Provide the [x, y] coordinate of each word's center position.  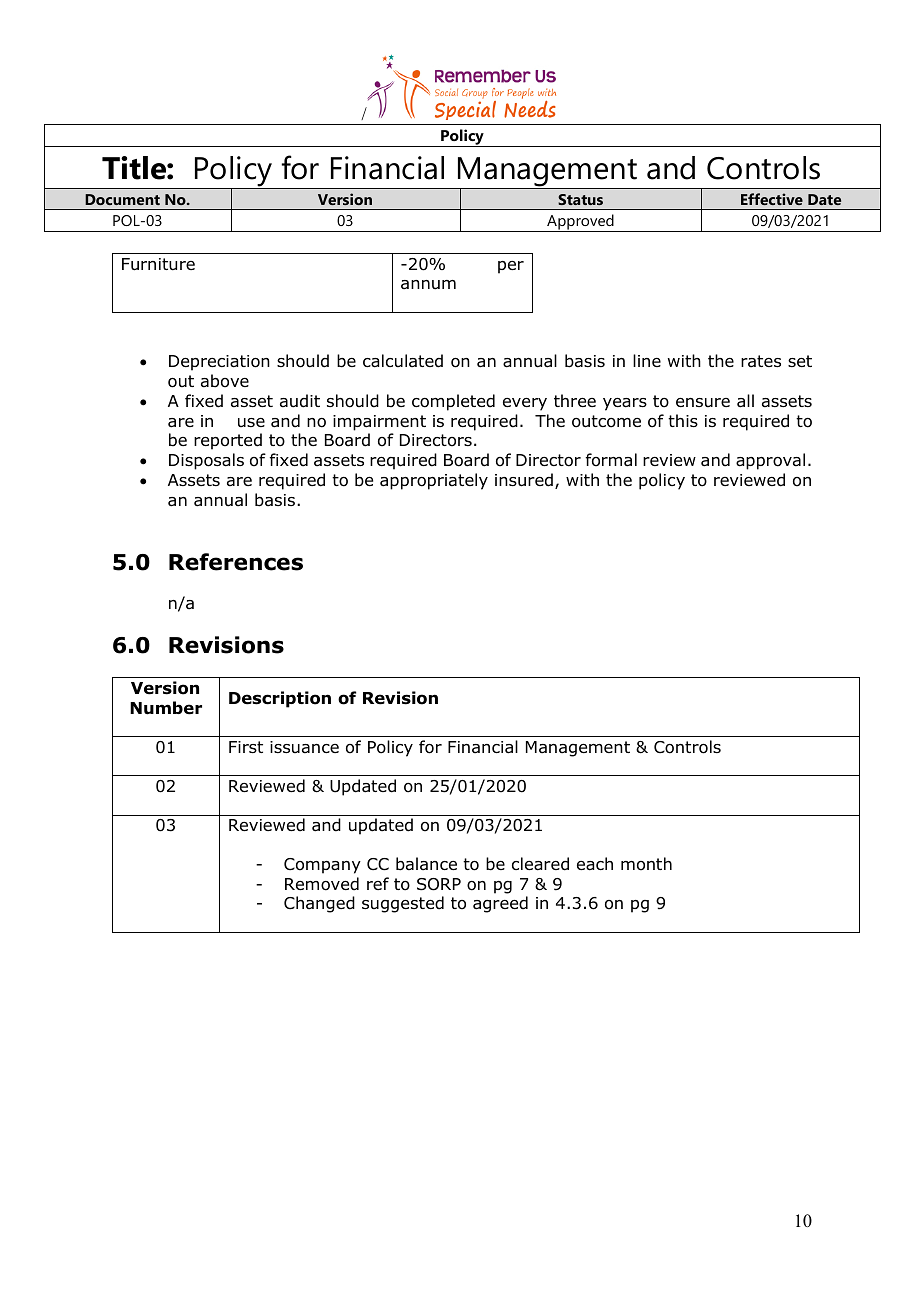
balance [426, 864]
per [511, 267]
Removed [322, 884]
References [236, 562]
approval [770, 461]
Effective [772, 199]
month [646, 864]
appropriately [434, 481]
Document [122, 199]
